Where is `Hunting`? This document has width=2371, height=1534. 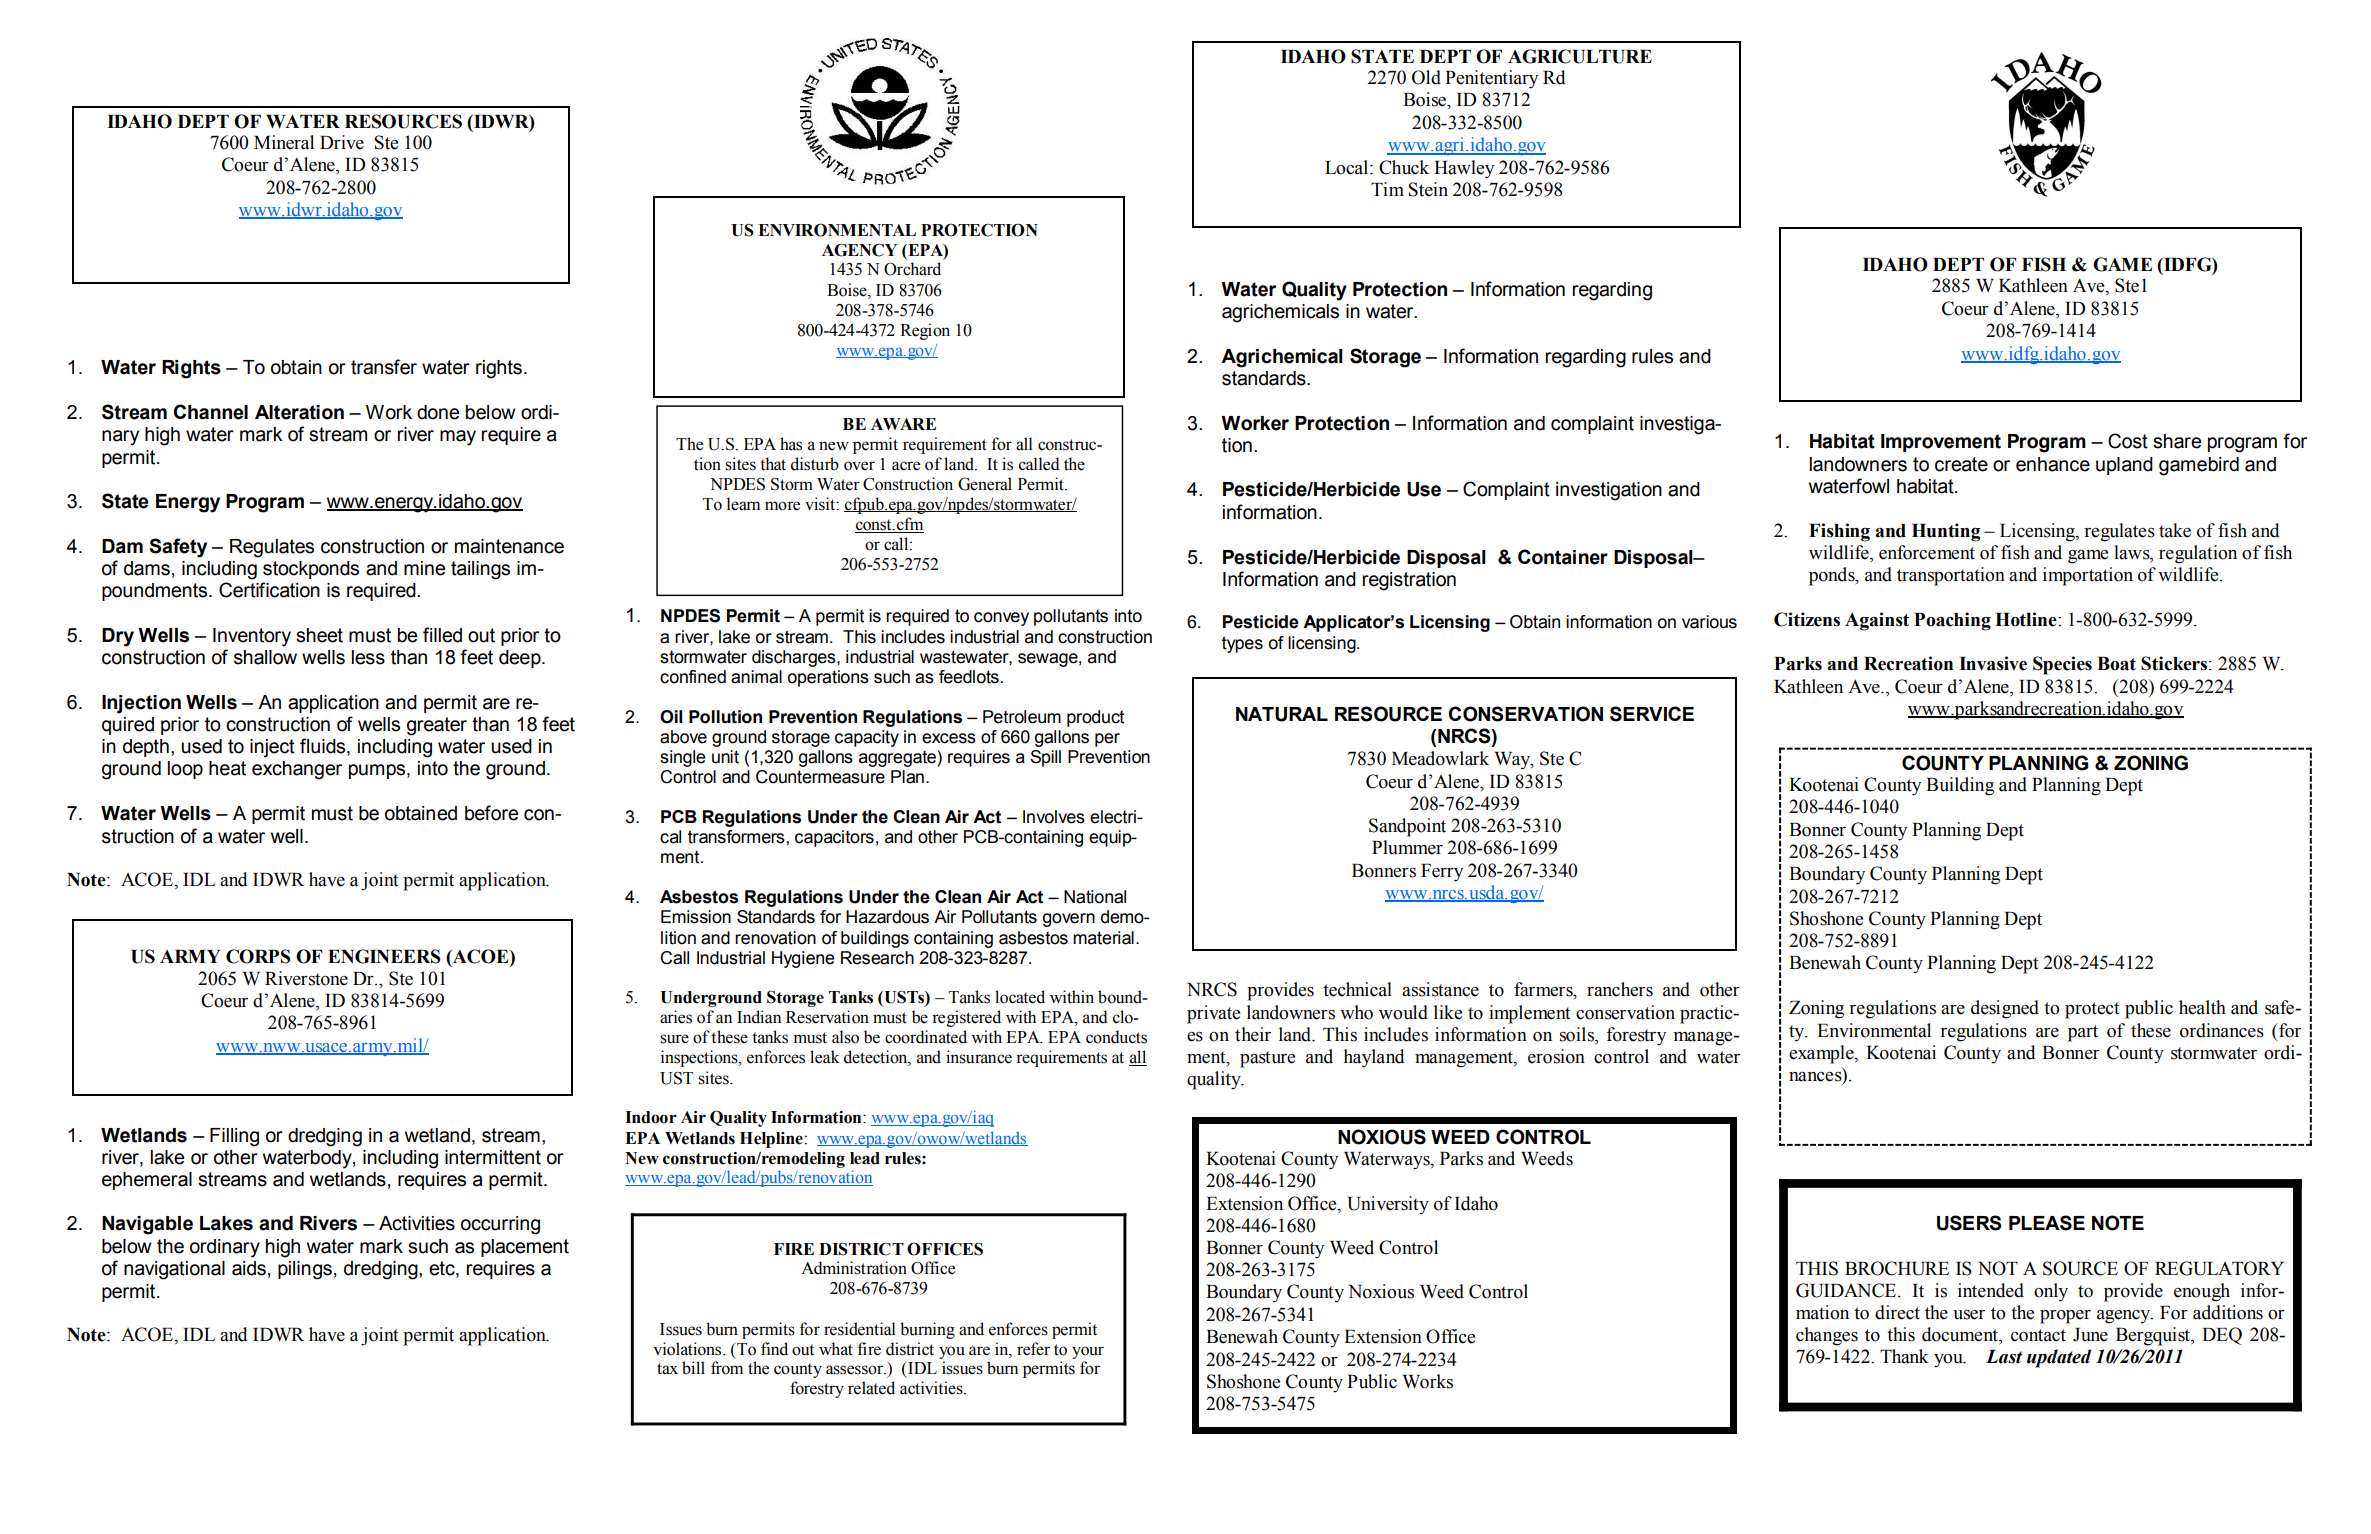
Hunting is located at coordinates (1946, 532).
